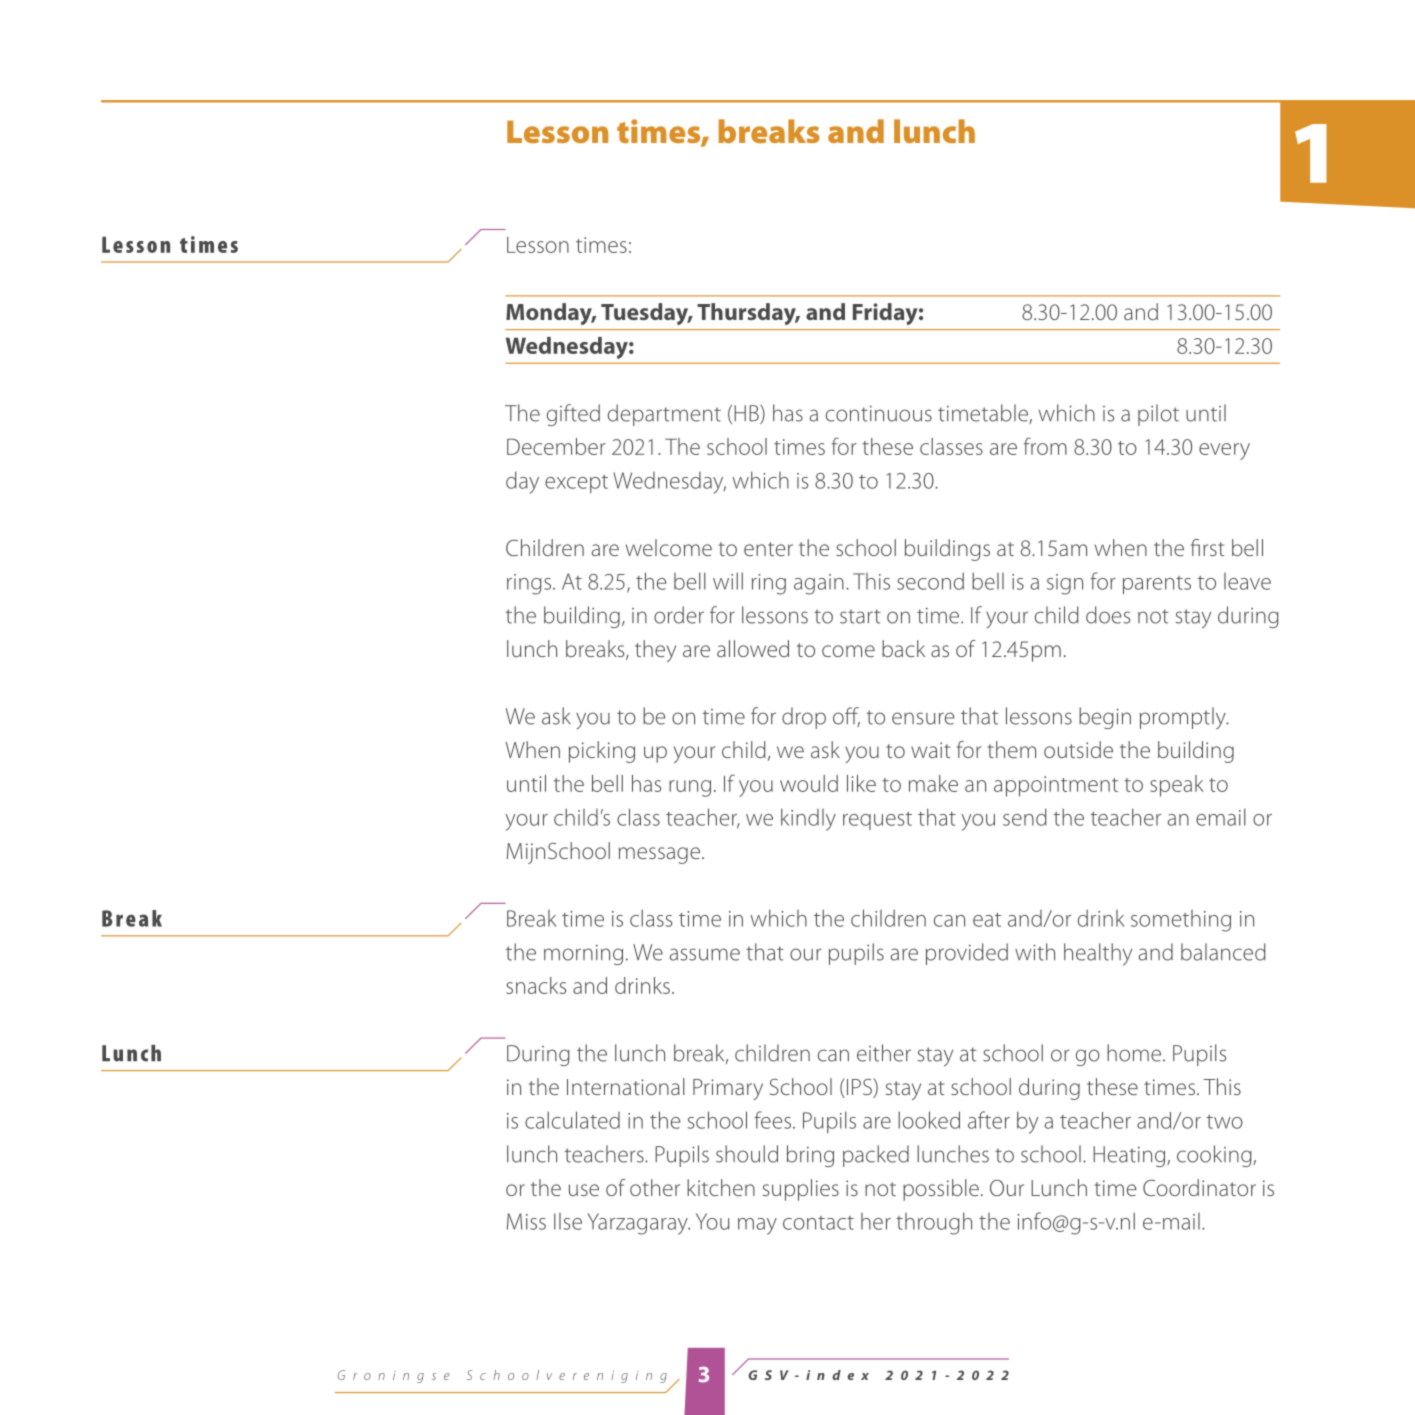  I want to click on message, so click(661, 855).
